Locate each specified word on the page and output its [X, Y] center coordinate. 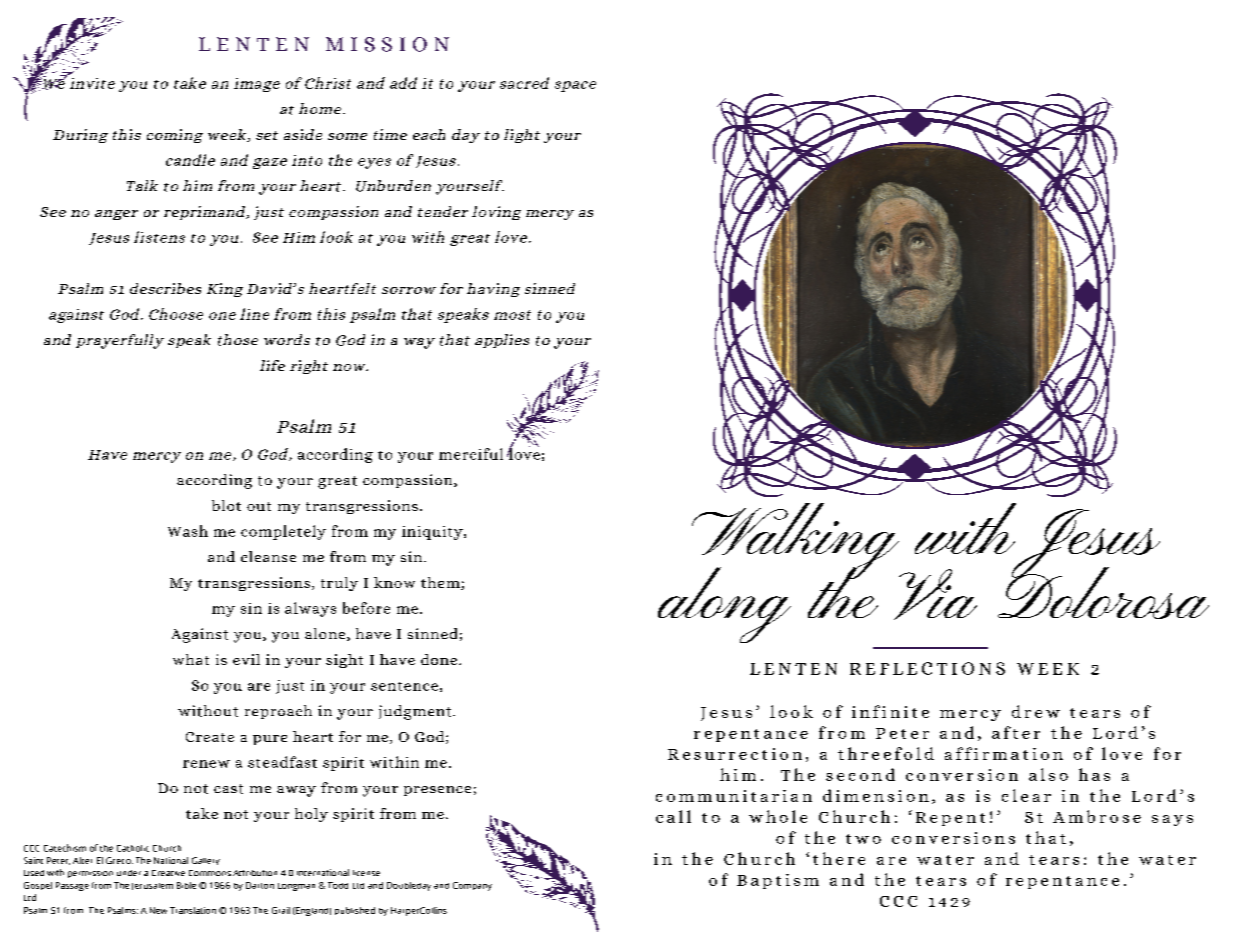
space [575, 86]
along [724, 605]
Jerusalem [152, 886]
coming [175, 136]
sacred [524, 83]
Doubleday [409, 886]
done [440, 659]
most [512, 315]
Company [472, 886]
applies [502, 341]
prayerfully [120, 341]
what [191, 659]
